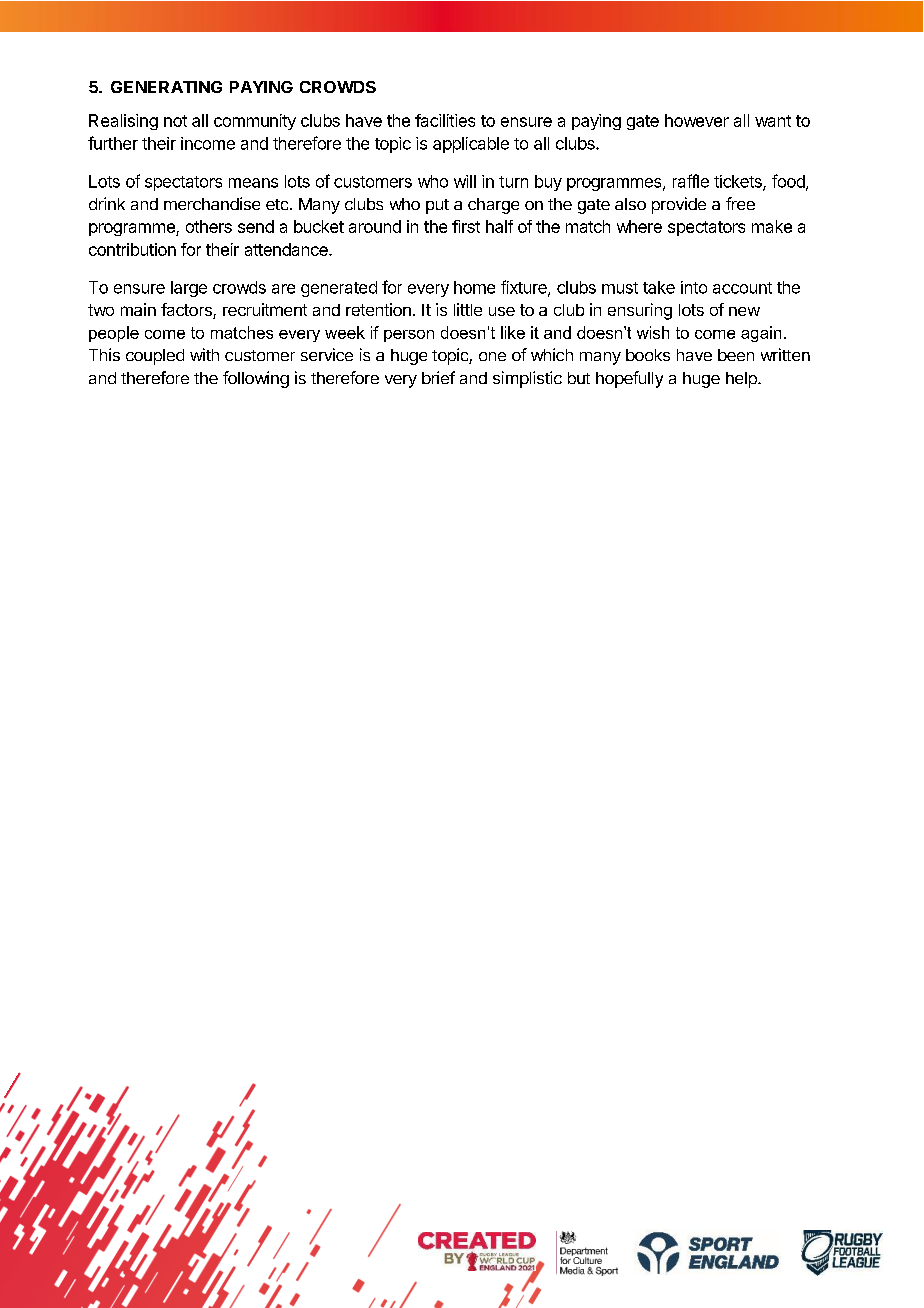 The image size is (924, 1308). I want to click on coupled, so click(155, 357).
